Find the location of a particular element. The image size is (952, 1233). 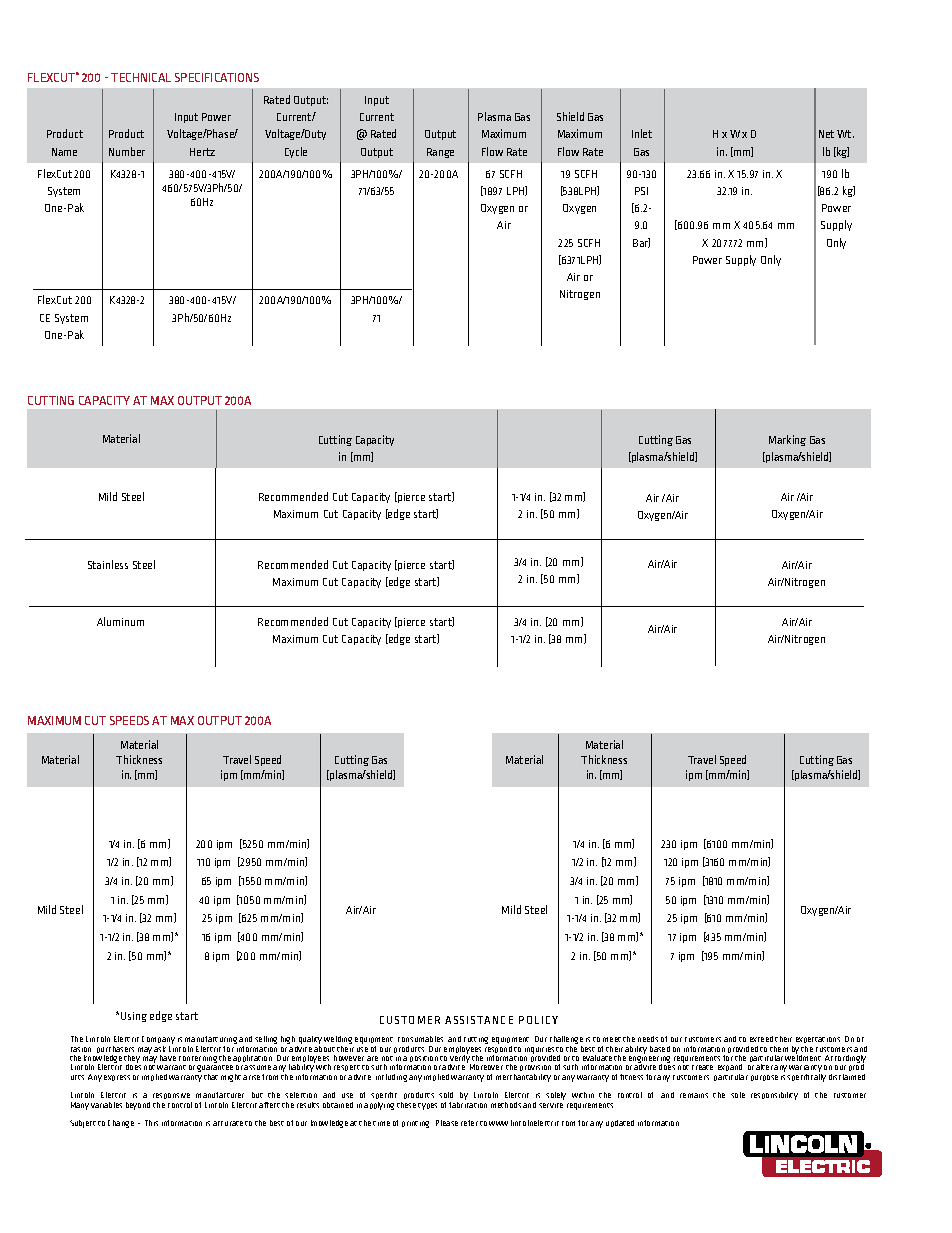

Range is located at coordinates (440, 153).
